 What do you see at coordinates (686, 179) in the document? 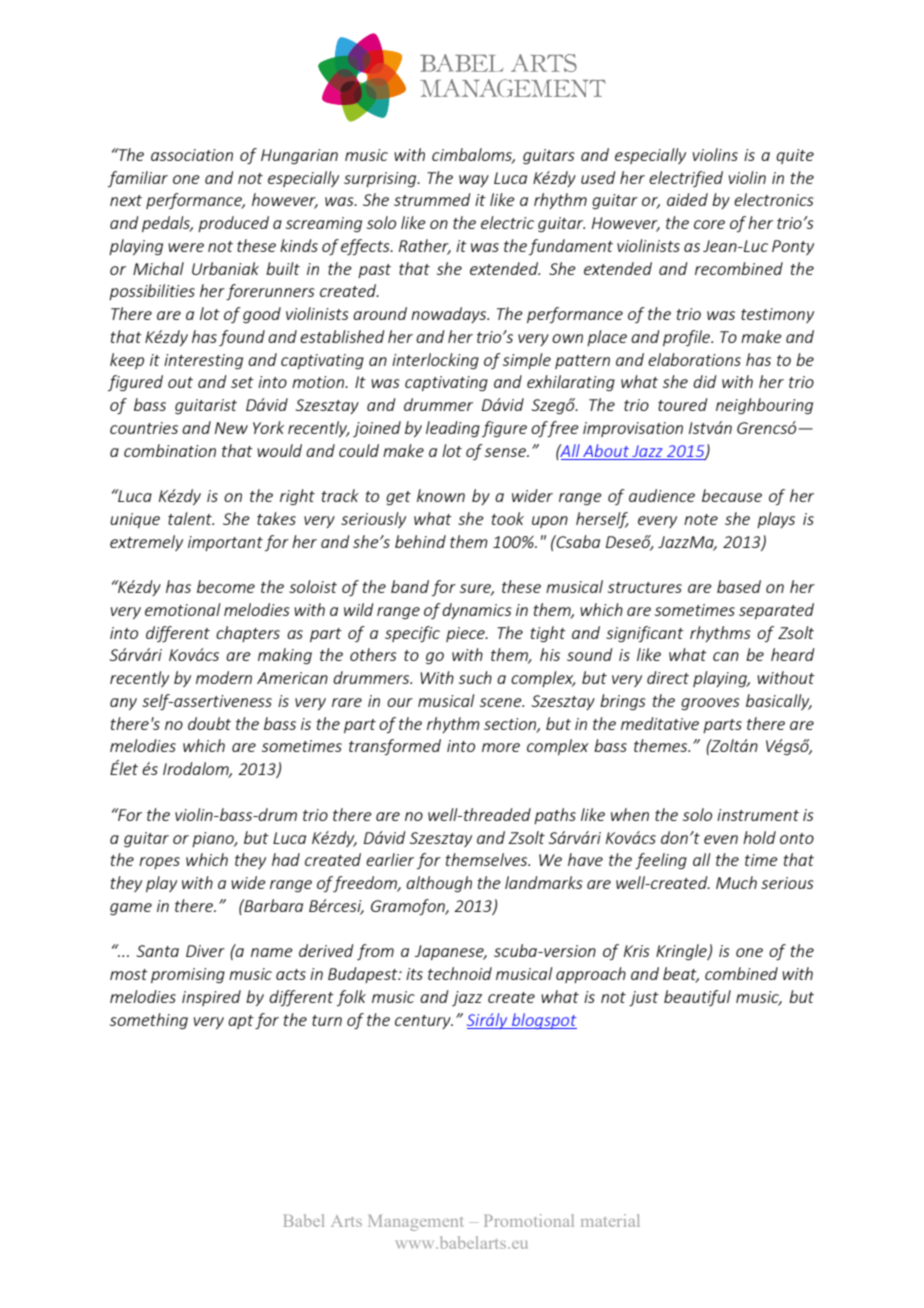
I see `electrified` at bounding box center [686, 179].
